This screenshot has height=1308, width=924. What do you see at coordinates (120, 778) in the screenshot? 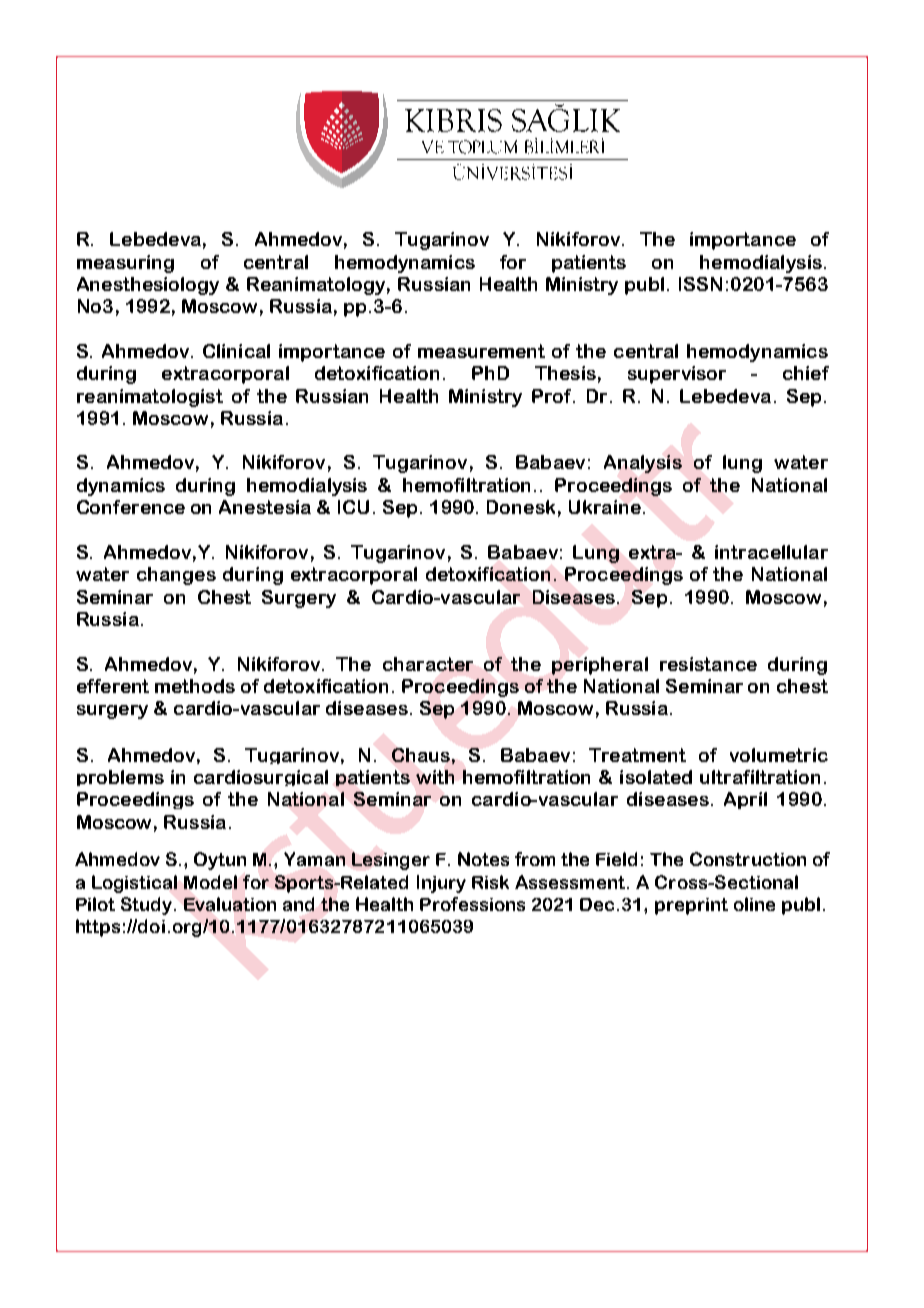
I see `problems` at bounding box center [120, 778].
